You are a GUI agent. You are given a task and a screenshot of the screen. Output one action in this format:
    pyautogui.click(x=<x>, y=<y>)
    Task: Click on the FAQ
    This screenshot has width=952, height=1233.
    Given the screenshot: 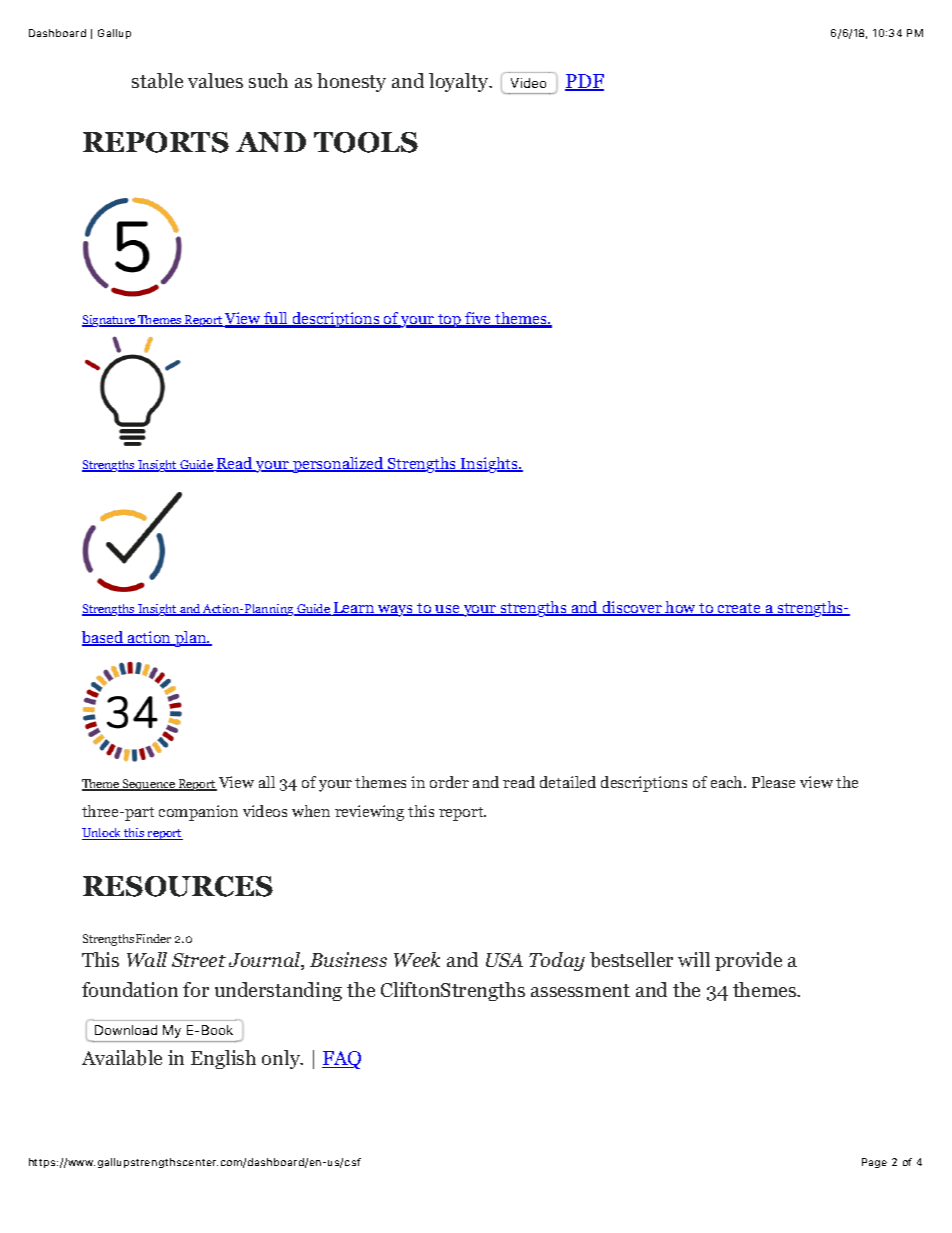 What is the action you would take?
    pyautogui.click(x=341, y=1060)
